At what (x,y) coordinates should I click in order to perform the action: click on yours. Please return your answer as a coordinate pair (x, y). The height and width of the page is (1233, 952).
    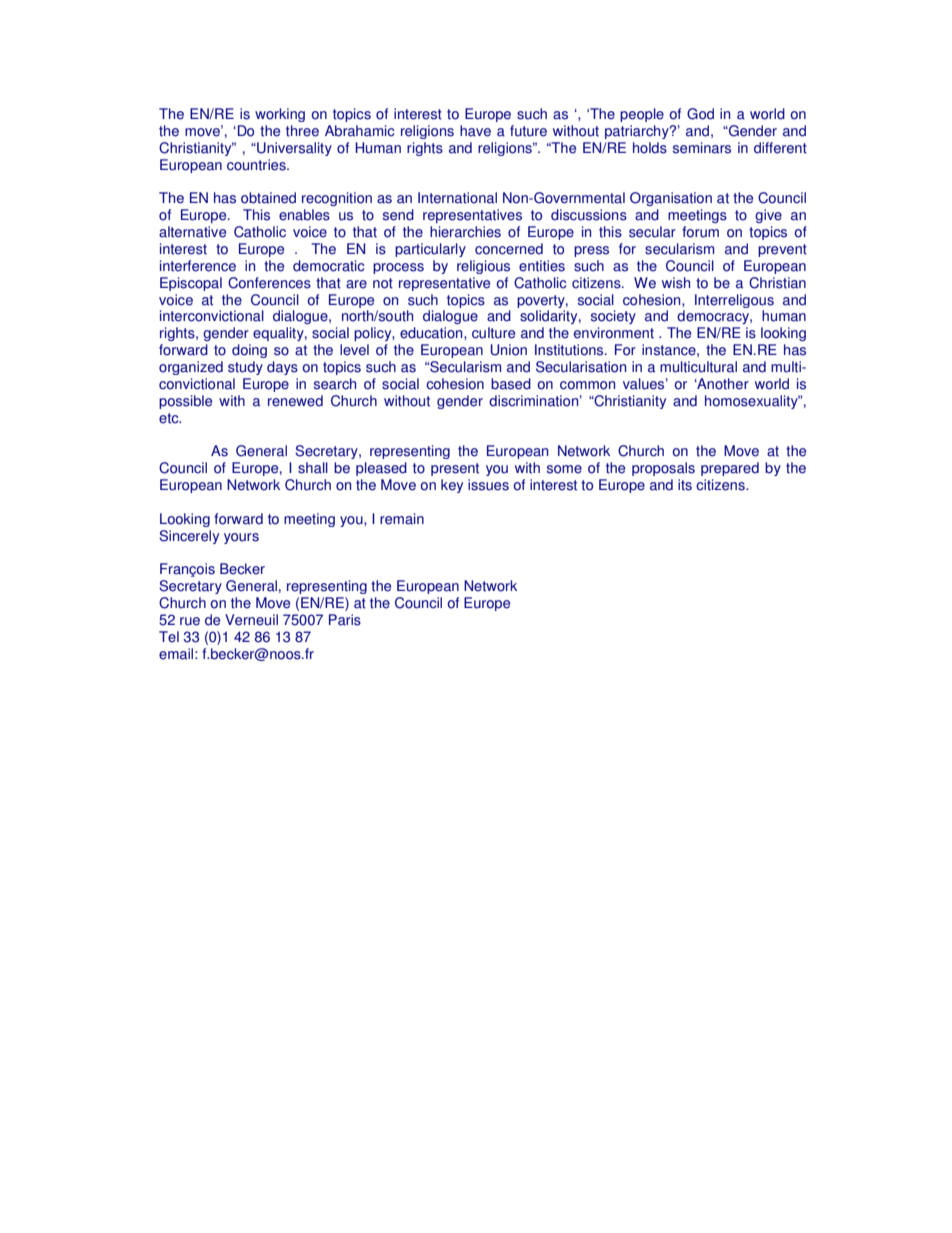
    Looking at the image, I should click on (241, 538).
